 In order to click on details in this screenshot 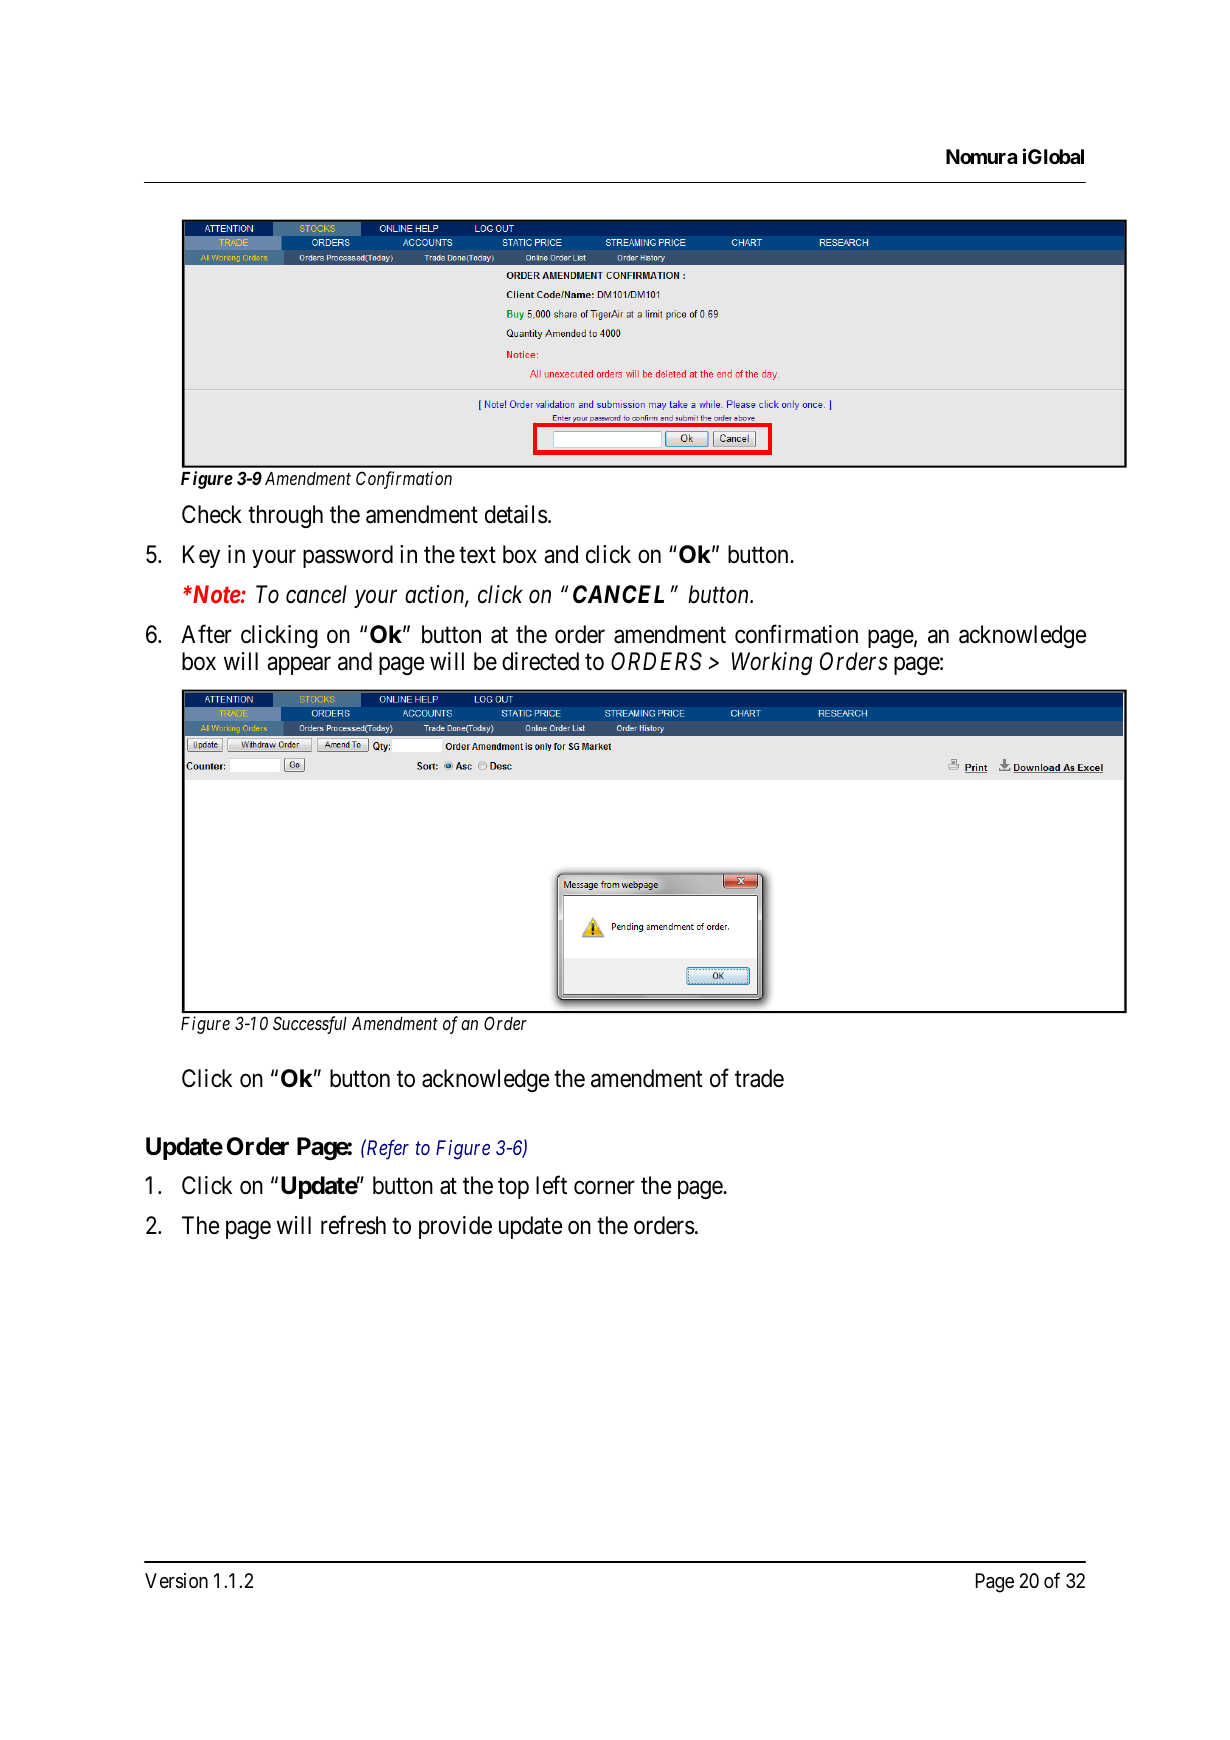, I will do `click(516, 514)`.
